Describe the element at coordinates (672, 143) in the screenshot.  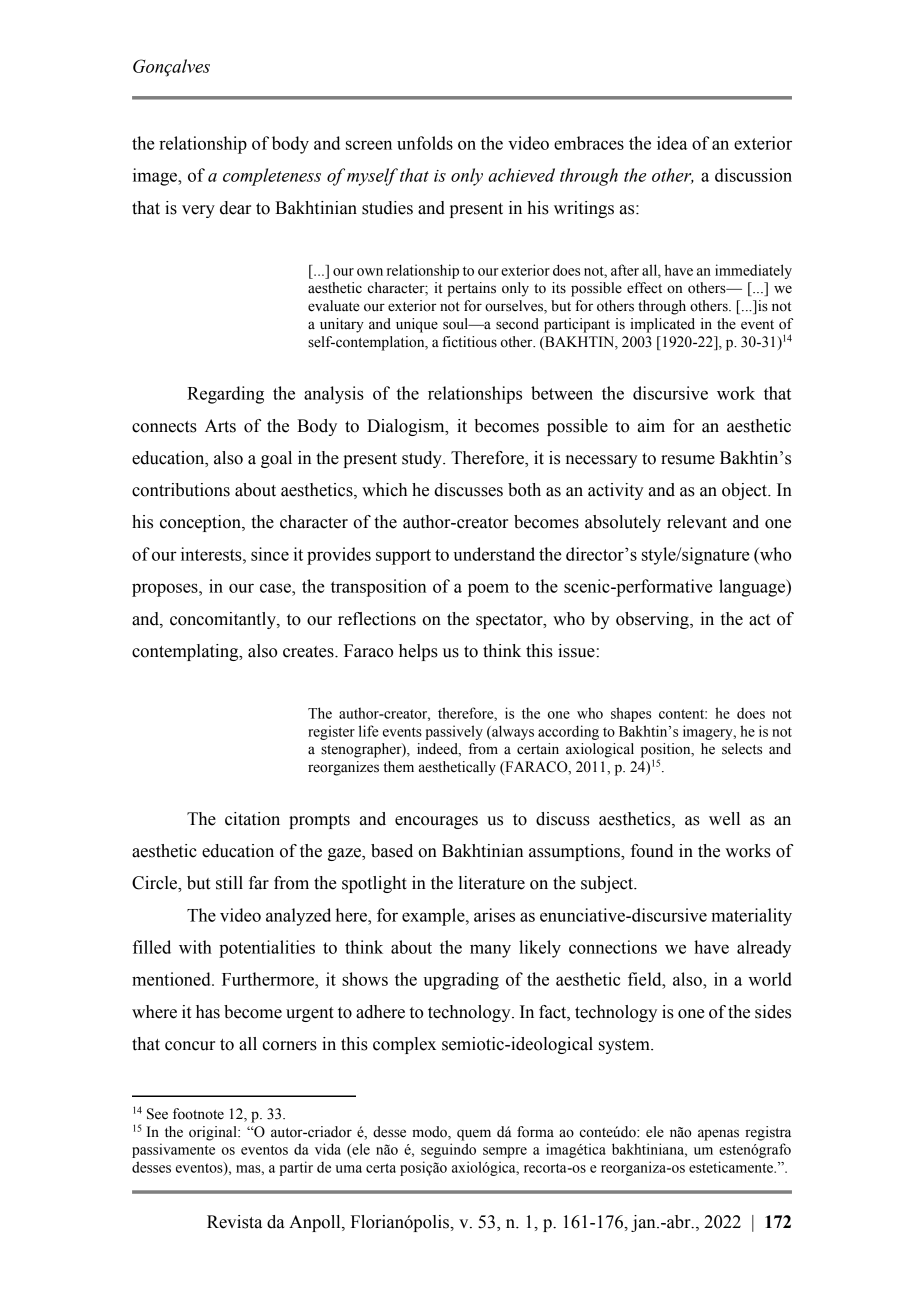
I see `idea` at that location.
